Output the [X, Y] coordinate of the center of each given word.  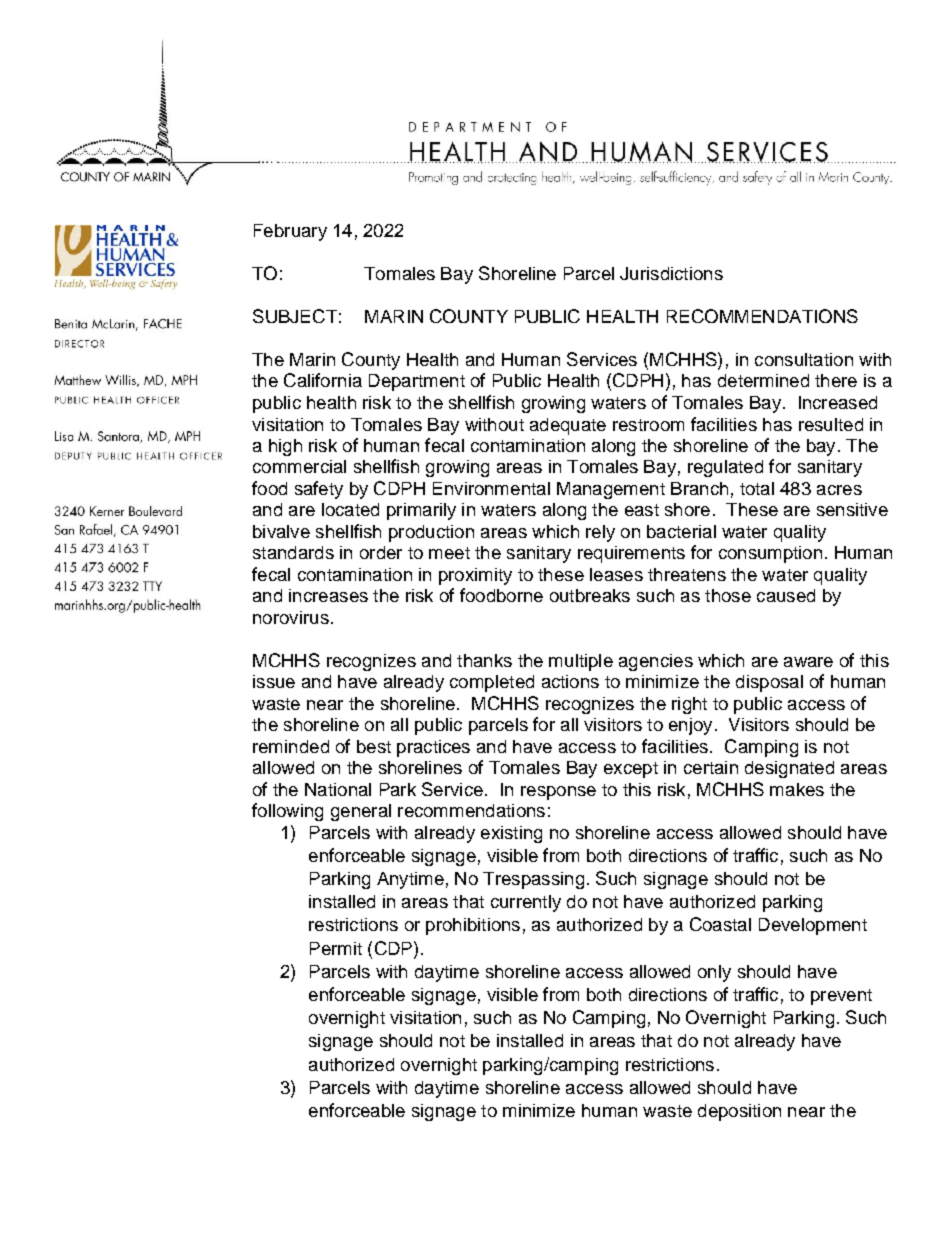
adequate [568, 426]
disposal [769, 683]
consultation [804, 359]
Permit [336, 948]
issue [274, 681]
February [290, 232]
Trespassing [533, 880]
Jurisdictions [671, 273]
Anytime [410, 880]
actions [570, 681]
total [757, 488]
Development [813, 926]
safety [319, 490]
